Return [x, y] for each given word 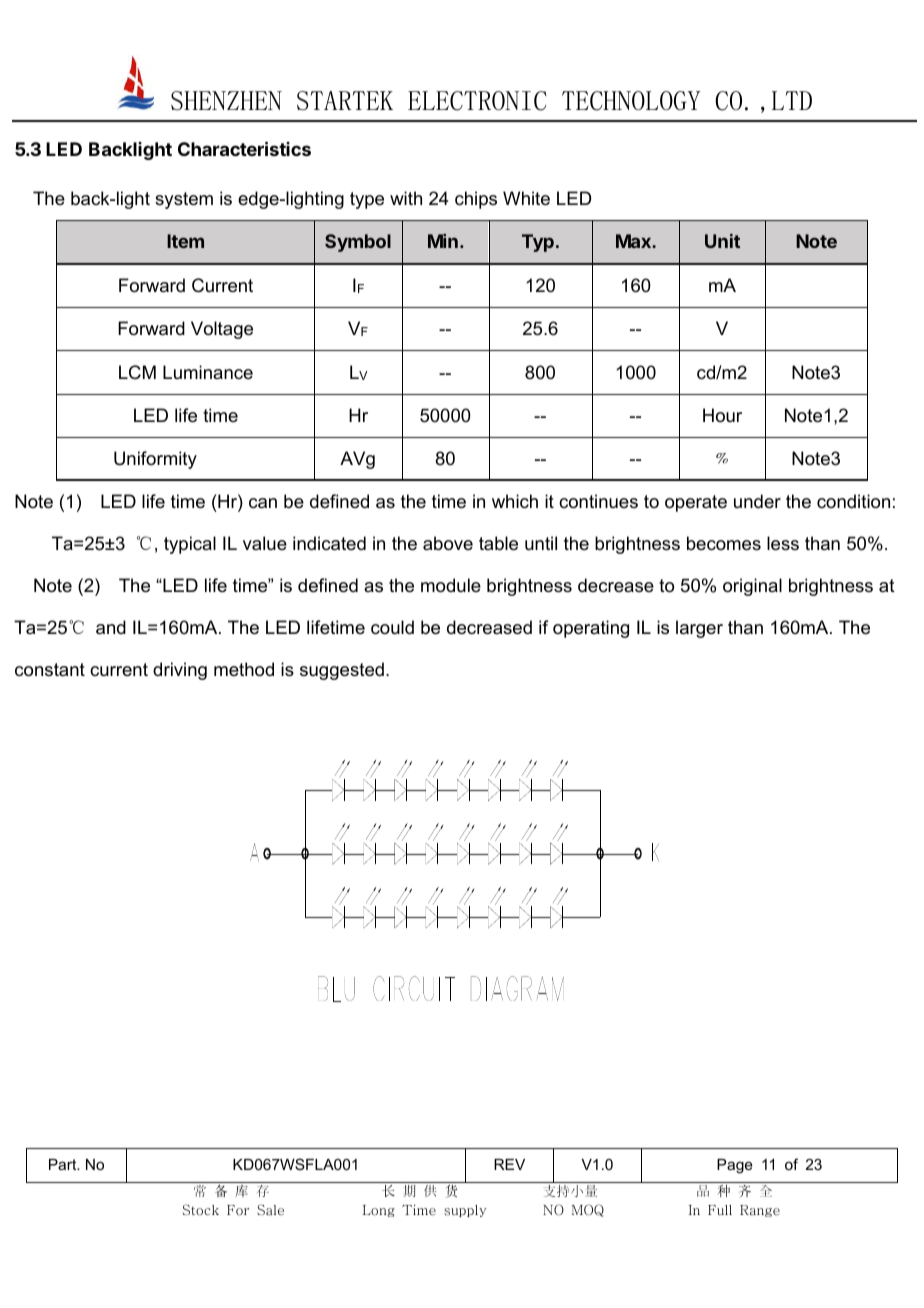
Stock [201, 1210]
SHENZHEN [226, 100]
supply [465, 1211]
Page [735, 1166]
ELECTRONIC [477, 101]
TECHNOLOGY [631, 101]
